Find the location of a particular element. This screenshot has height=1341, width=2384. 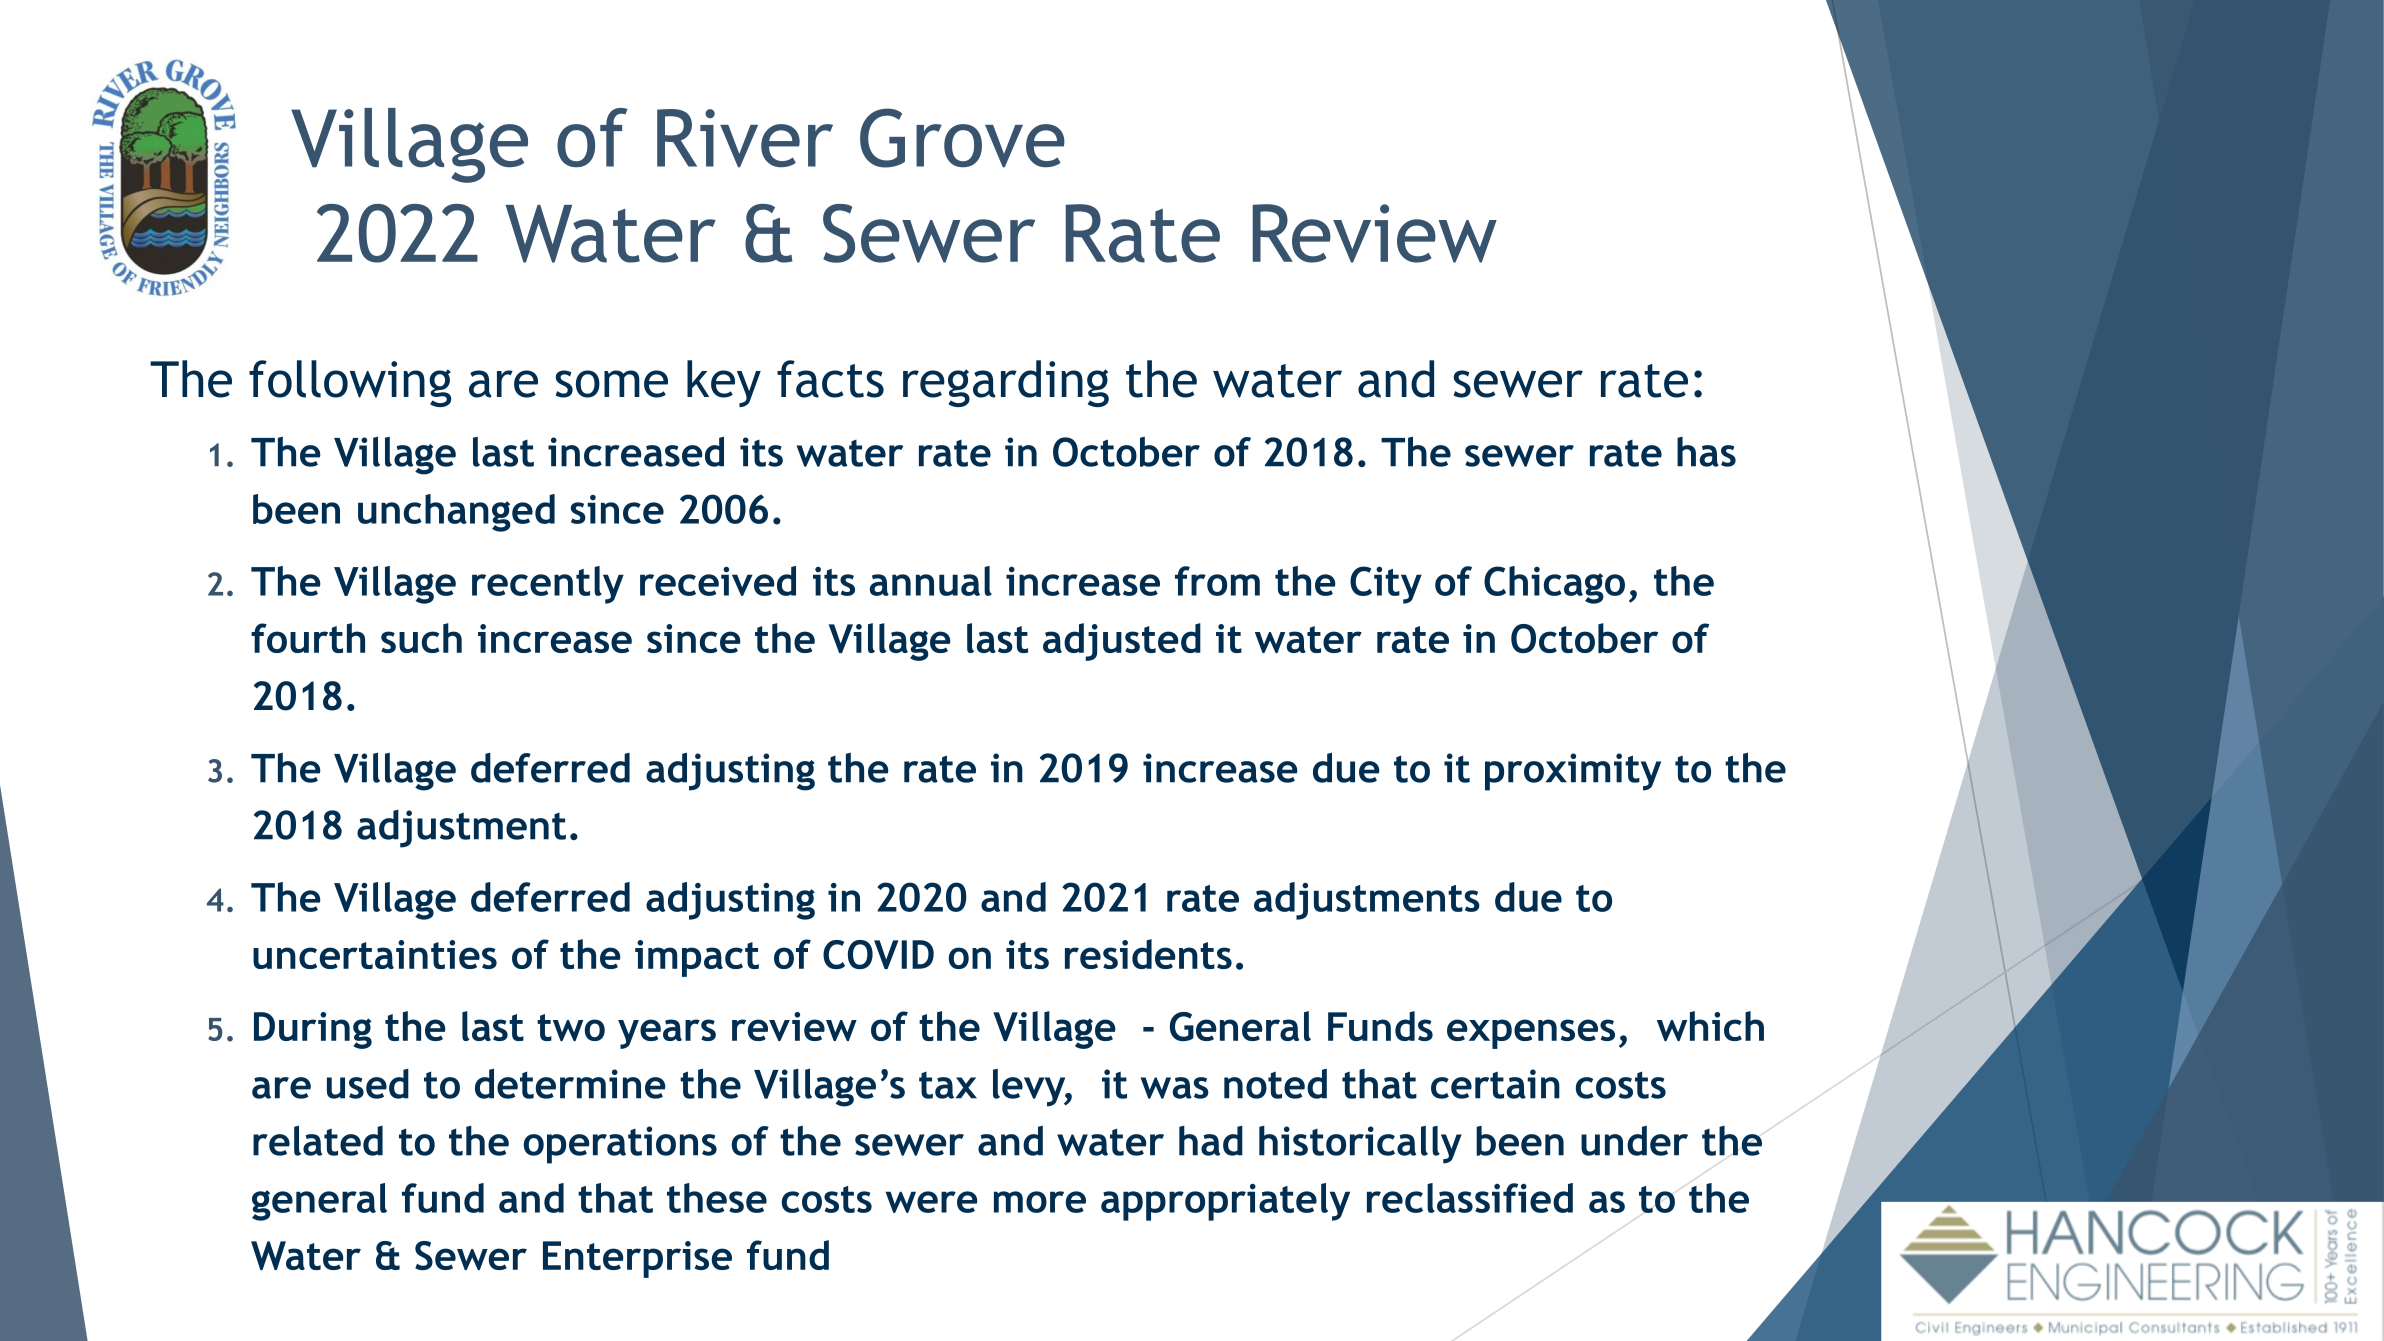

more is located at coordinates (1040, 1202).
